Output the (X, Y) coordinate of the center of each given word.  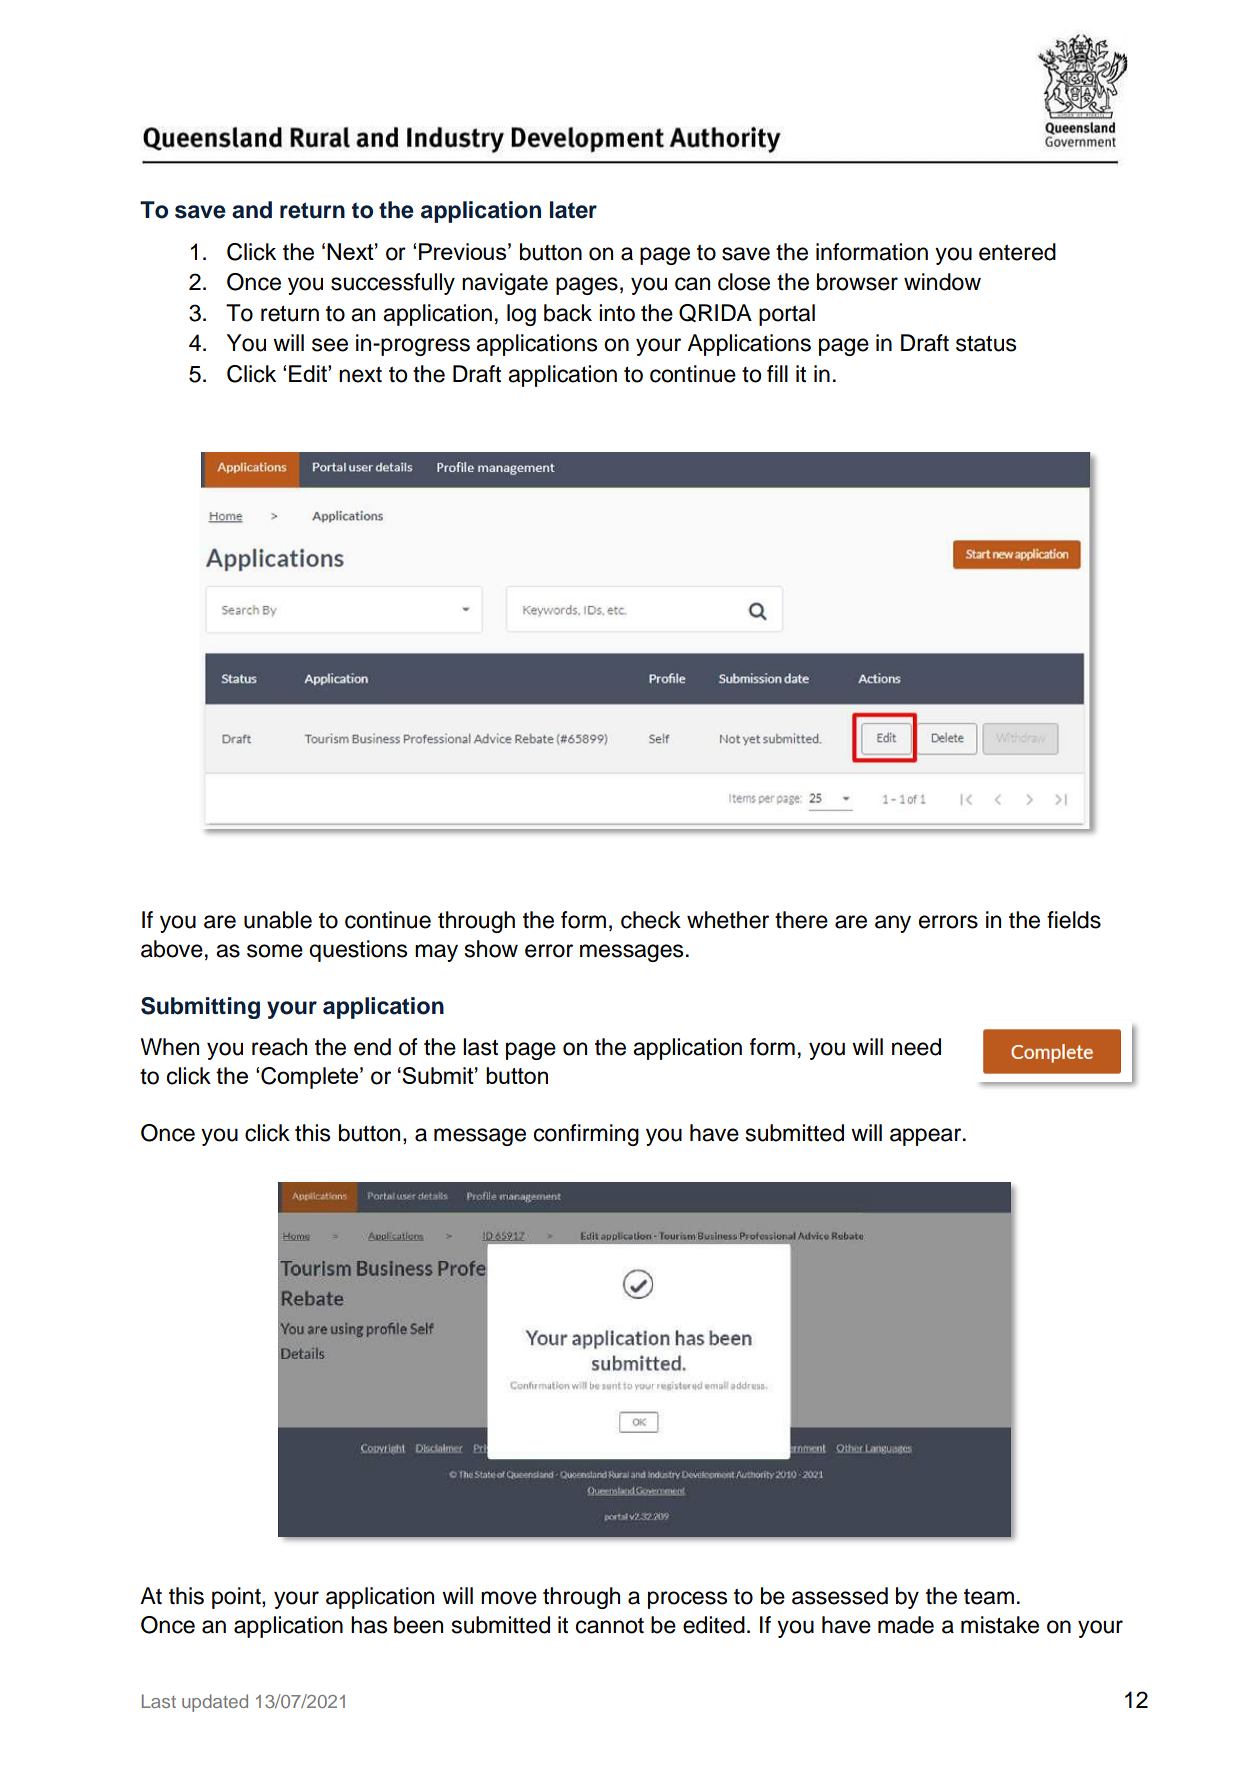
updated (215, 1703)
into (617, 313)
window (942, 282)
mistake (1000, 1625)
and (252, 210)
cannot (610, 1625)
